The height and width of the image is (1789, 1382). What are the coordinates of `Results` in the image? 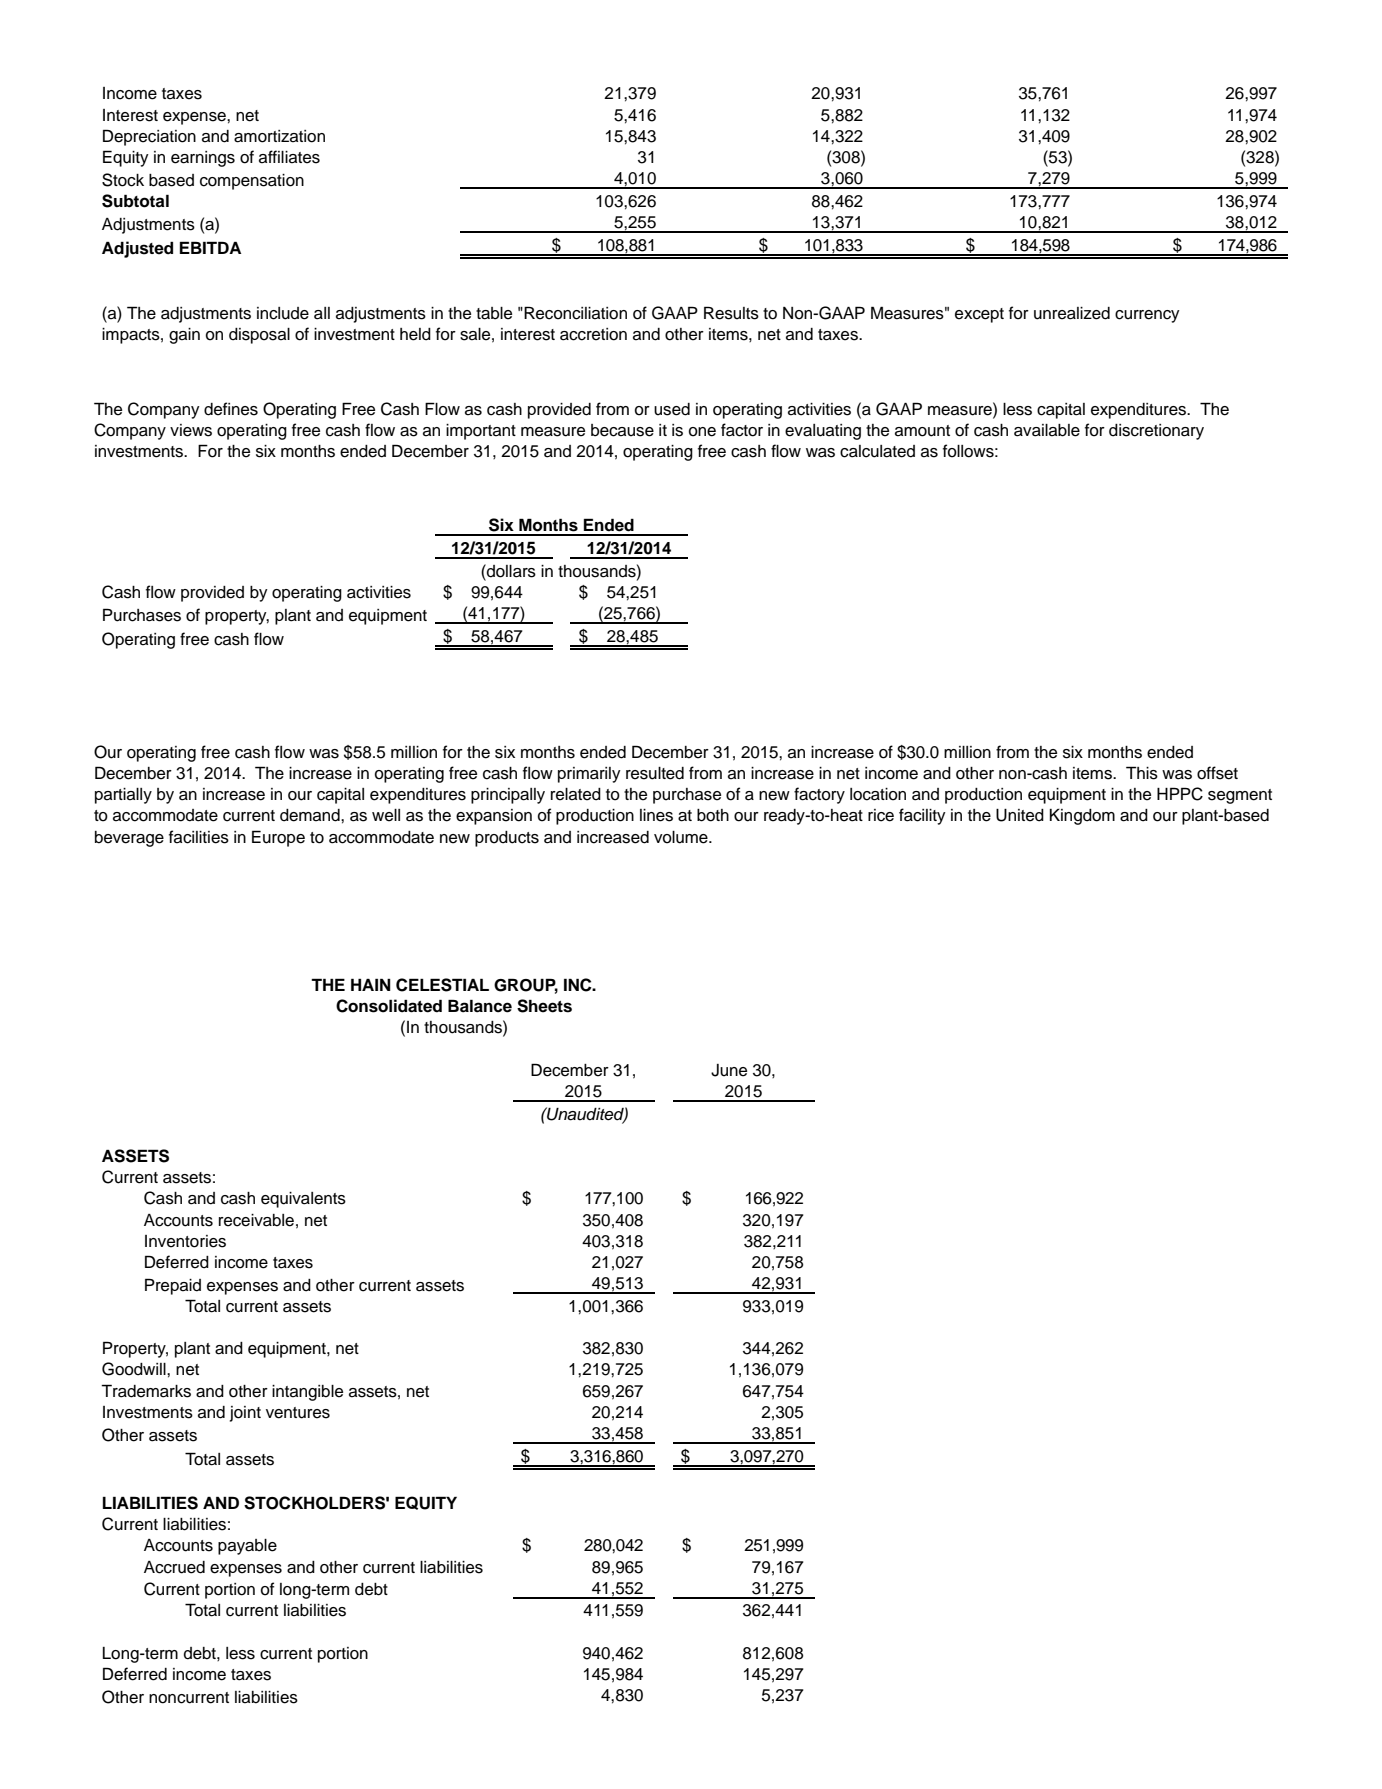 It's located at (731, 313).
